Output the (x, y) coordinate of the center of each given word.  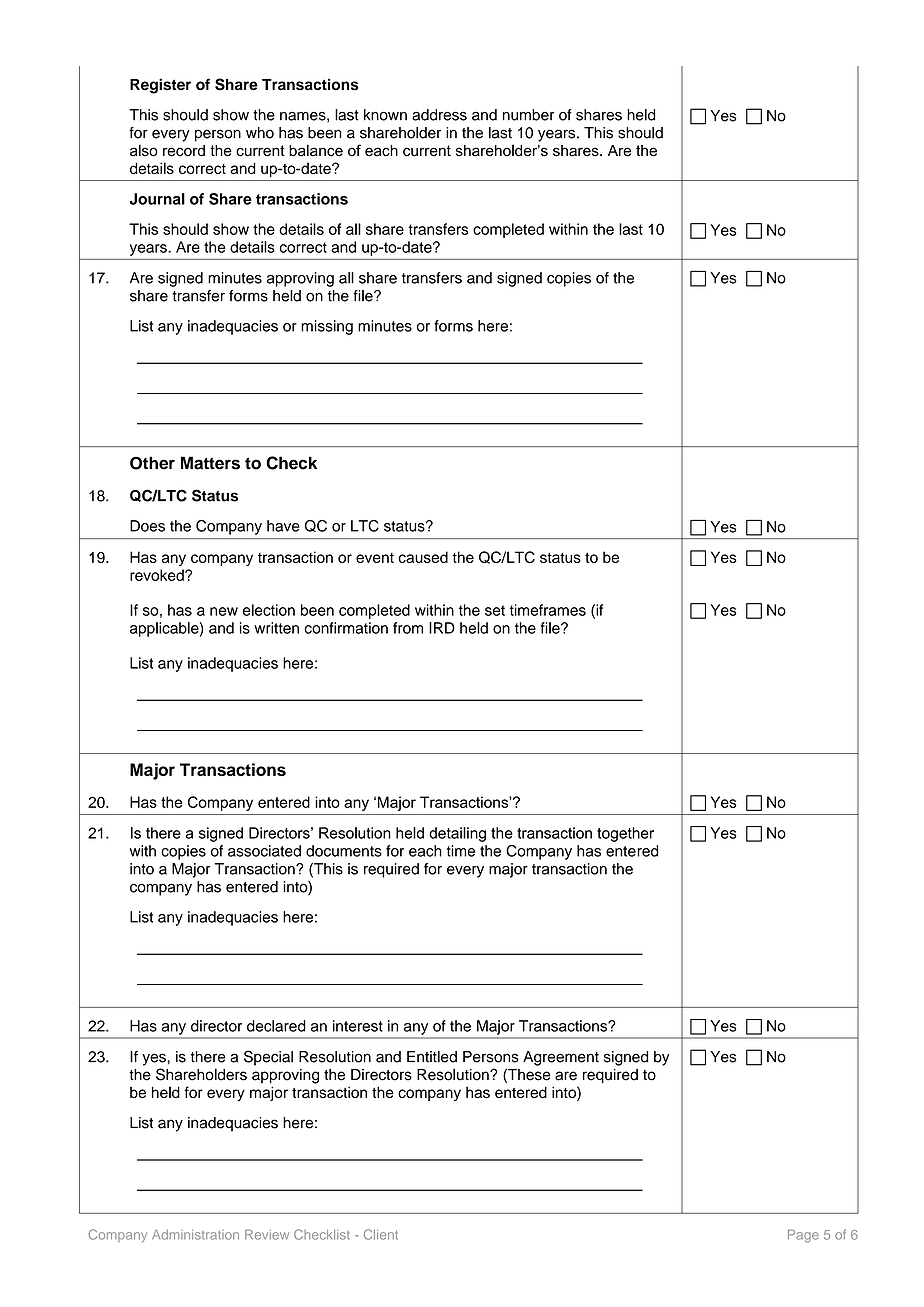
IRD (442, 628)
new (224, 611)
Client (381, 1234)
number (528, 115)
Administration (195, 1235)
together (625, 834)
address (439, 115)
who (260, 133)
